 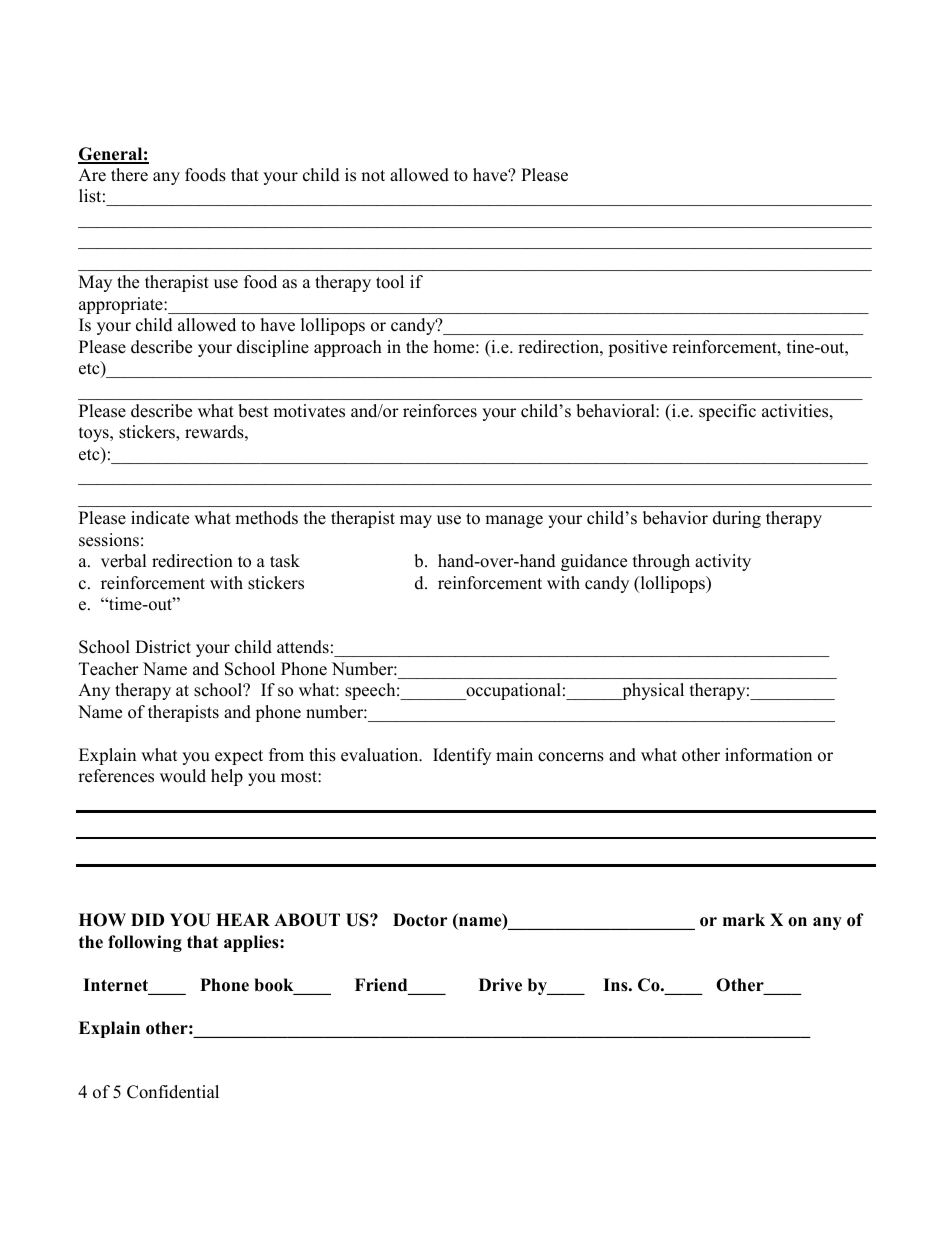 I want to click on specific, so click(x=727, y=412).
